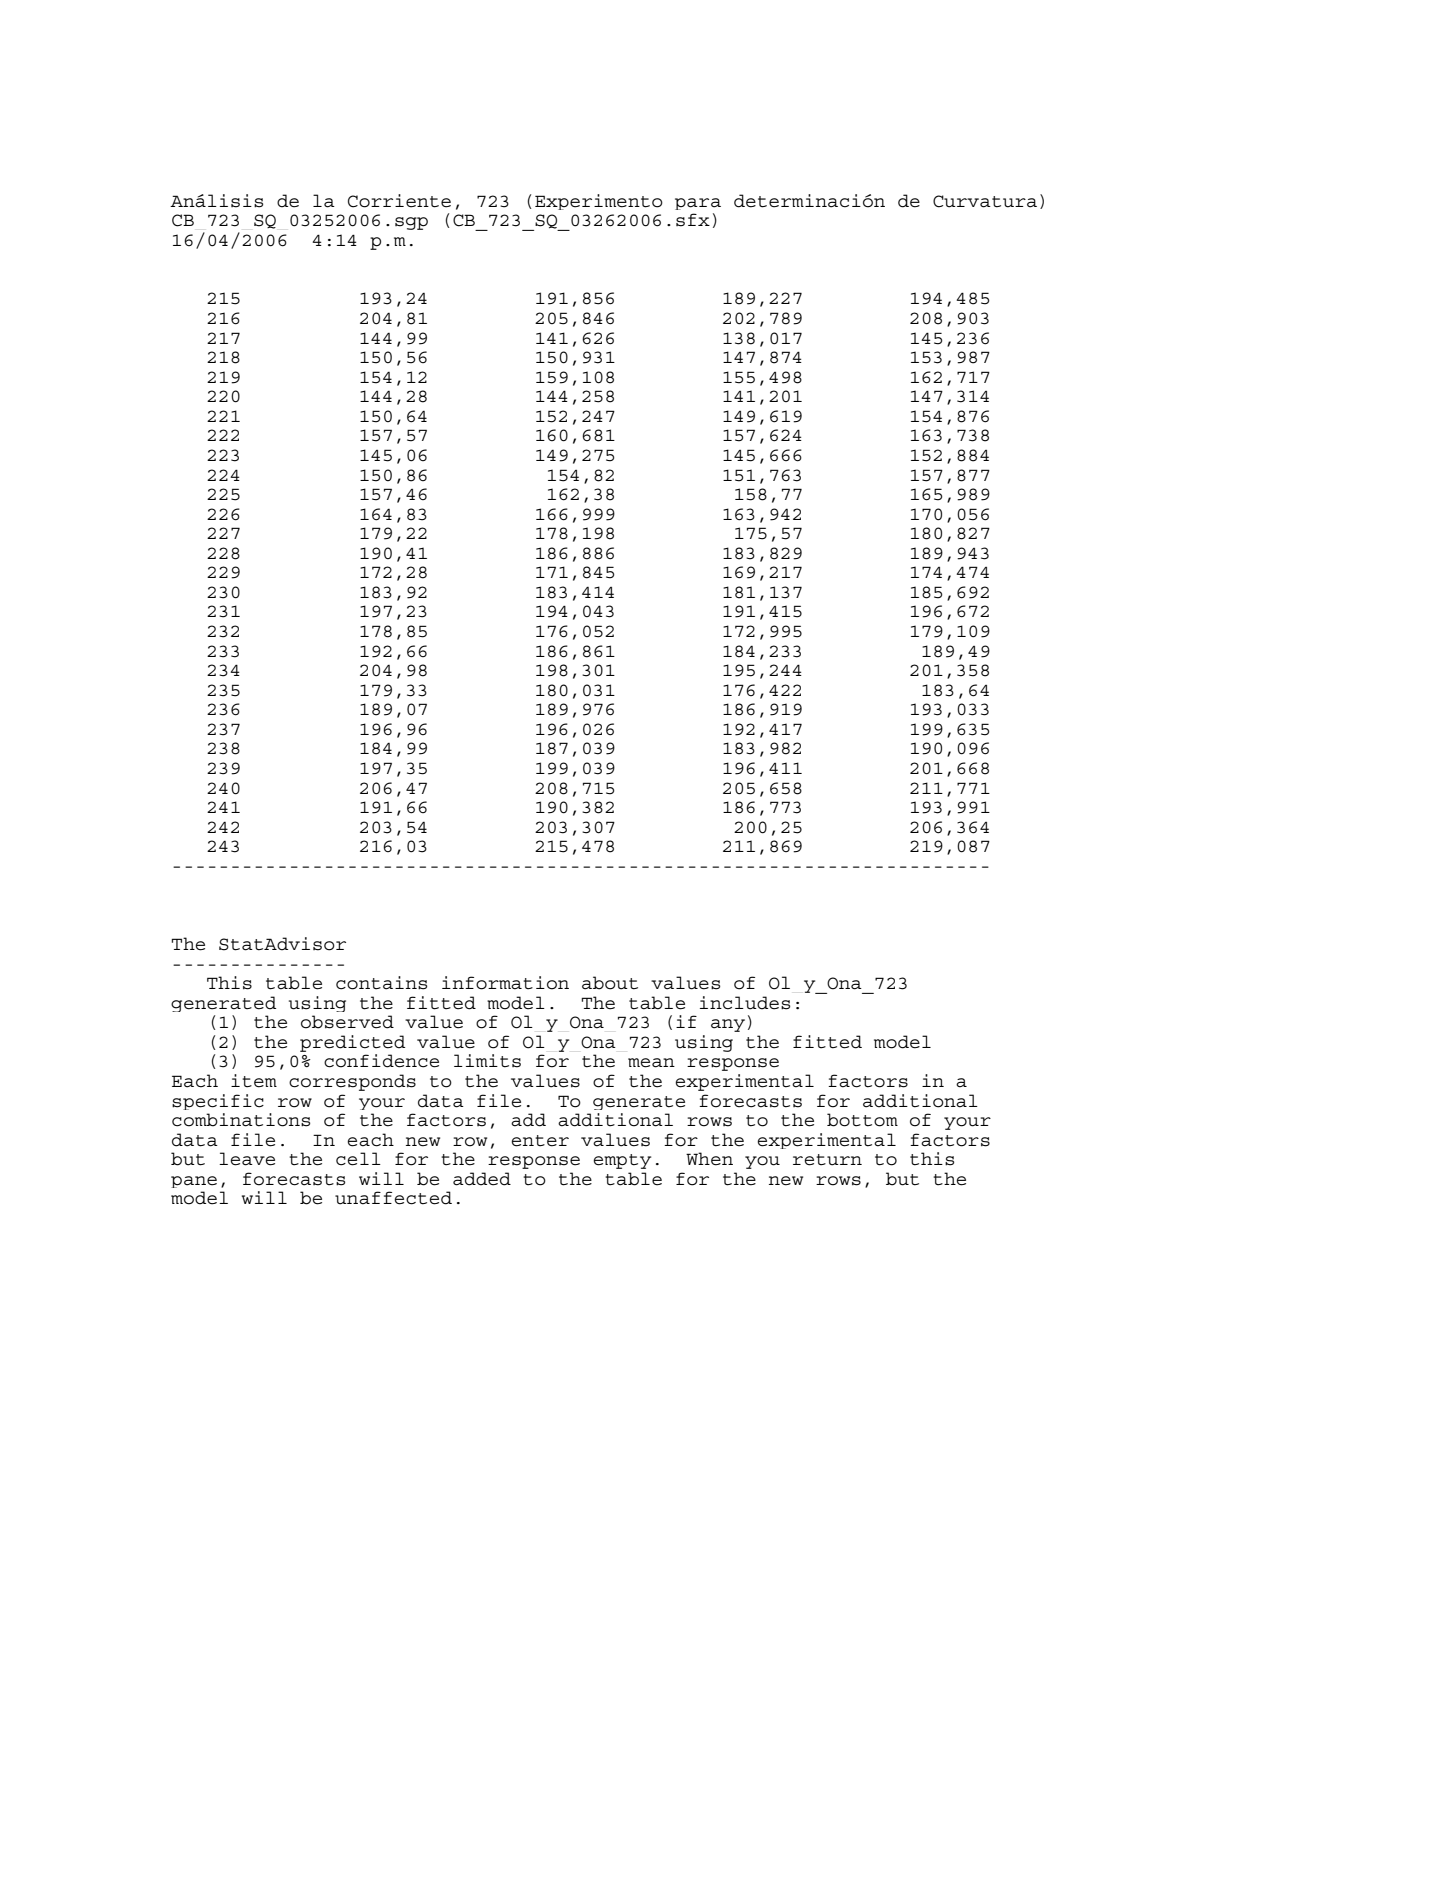  What do you see at coordinates (487, 1061) in the document?
I see `limits` at bounding box center [487, 1061].
